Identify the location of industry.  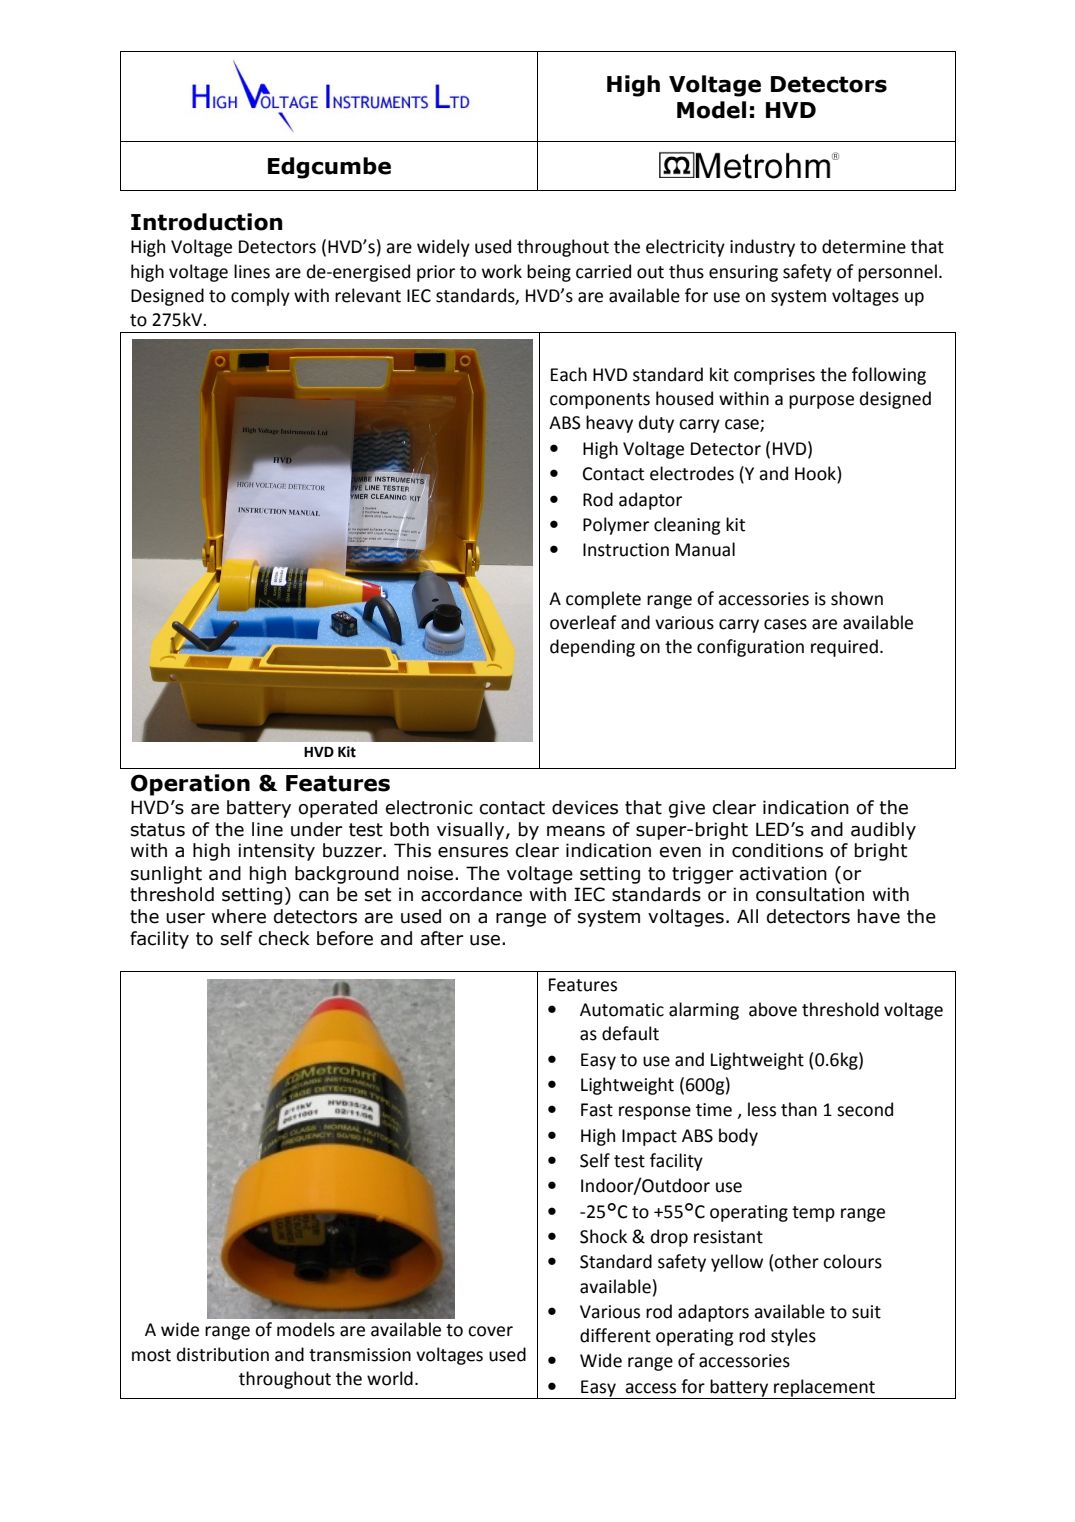
(762, 248).
